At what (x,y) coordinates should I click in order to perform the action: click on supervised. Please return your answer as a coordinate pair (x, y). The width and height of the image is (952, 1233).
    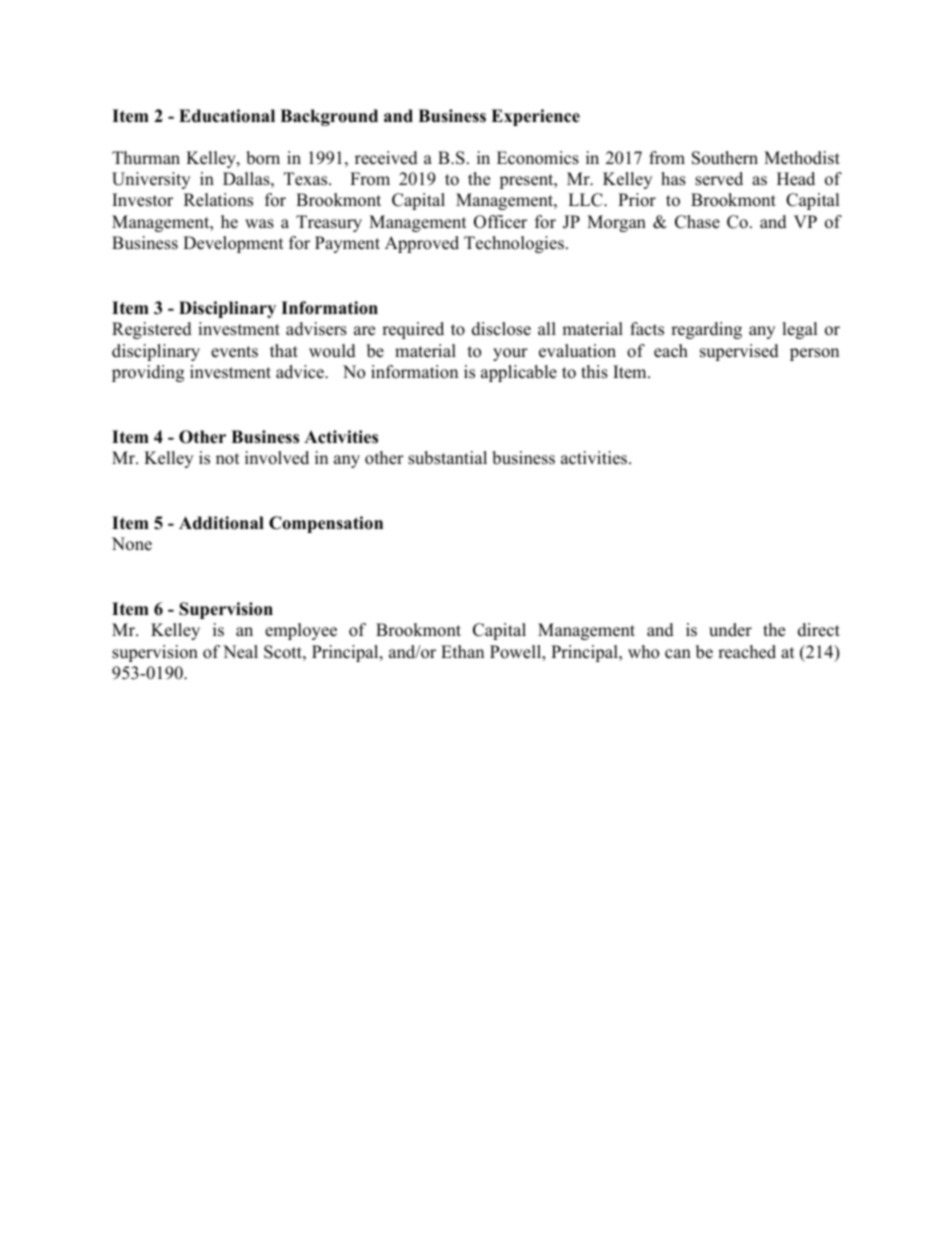
    Looking at the image, I should click on (739, 352).
